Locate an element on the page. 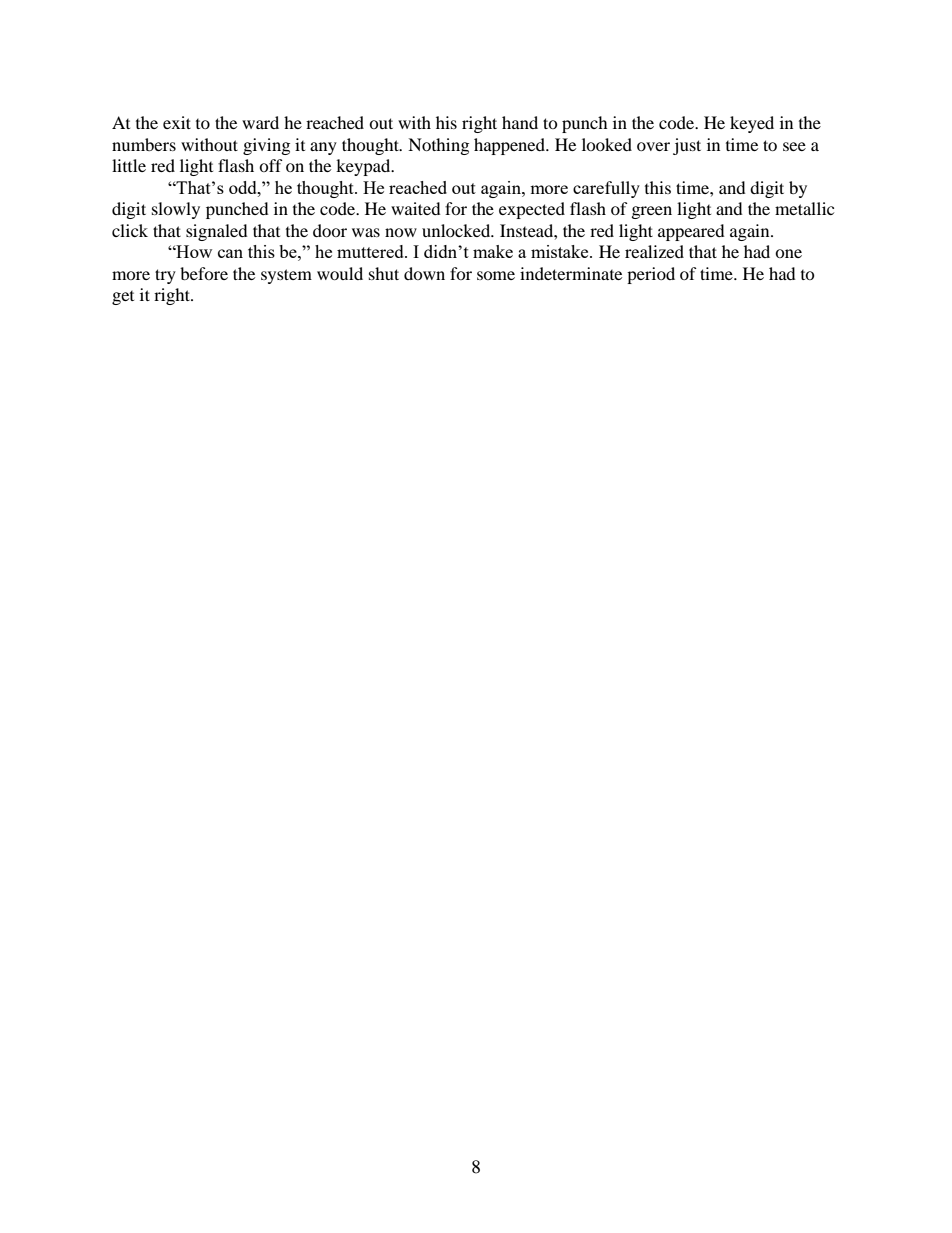 This image has height=1233, width=952. waited is located at coordinates (416, 208).
